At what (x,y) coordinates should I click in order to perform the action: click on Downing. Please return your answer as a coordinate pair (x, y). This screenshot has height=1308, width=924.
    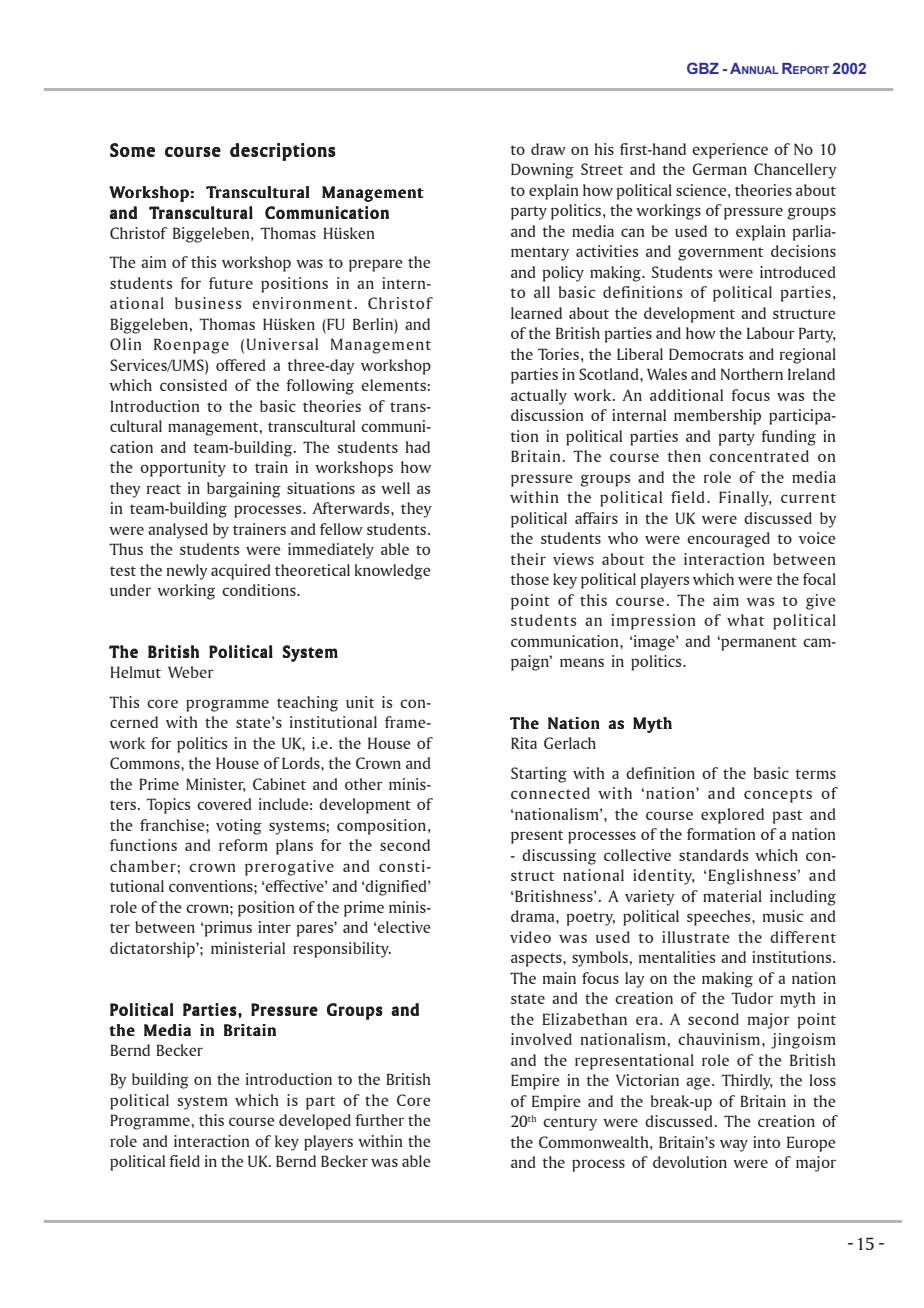
    Looking at the image, I should click on (542, 171).
